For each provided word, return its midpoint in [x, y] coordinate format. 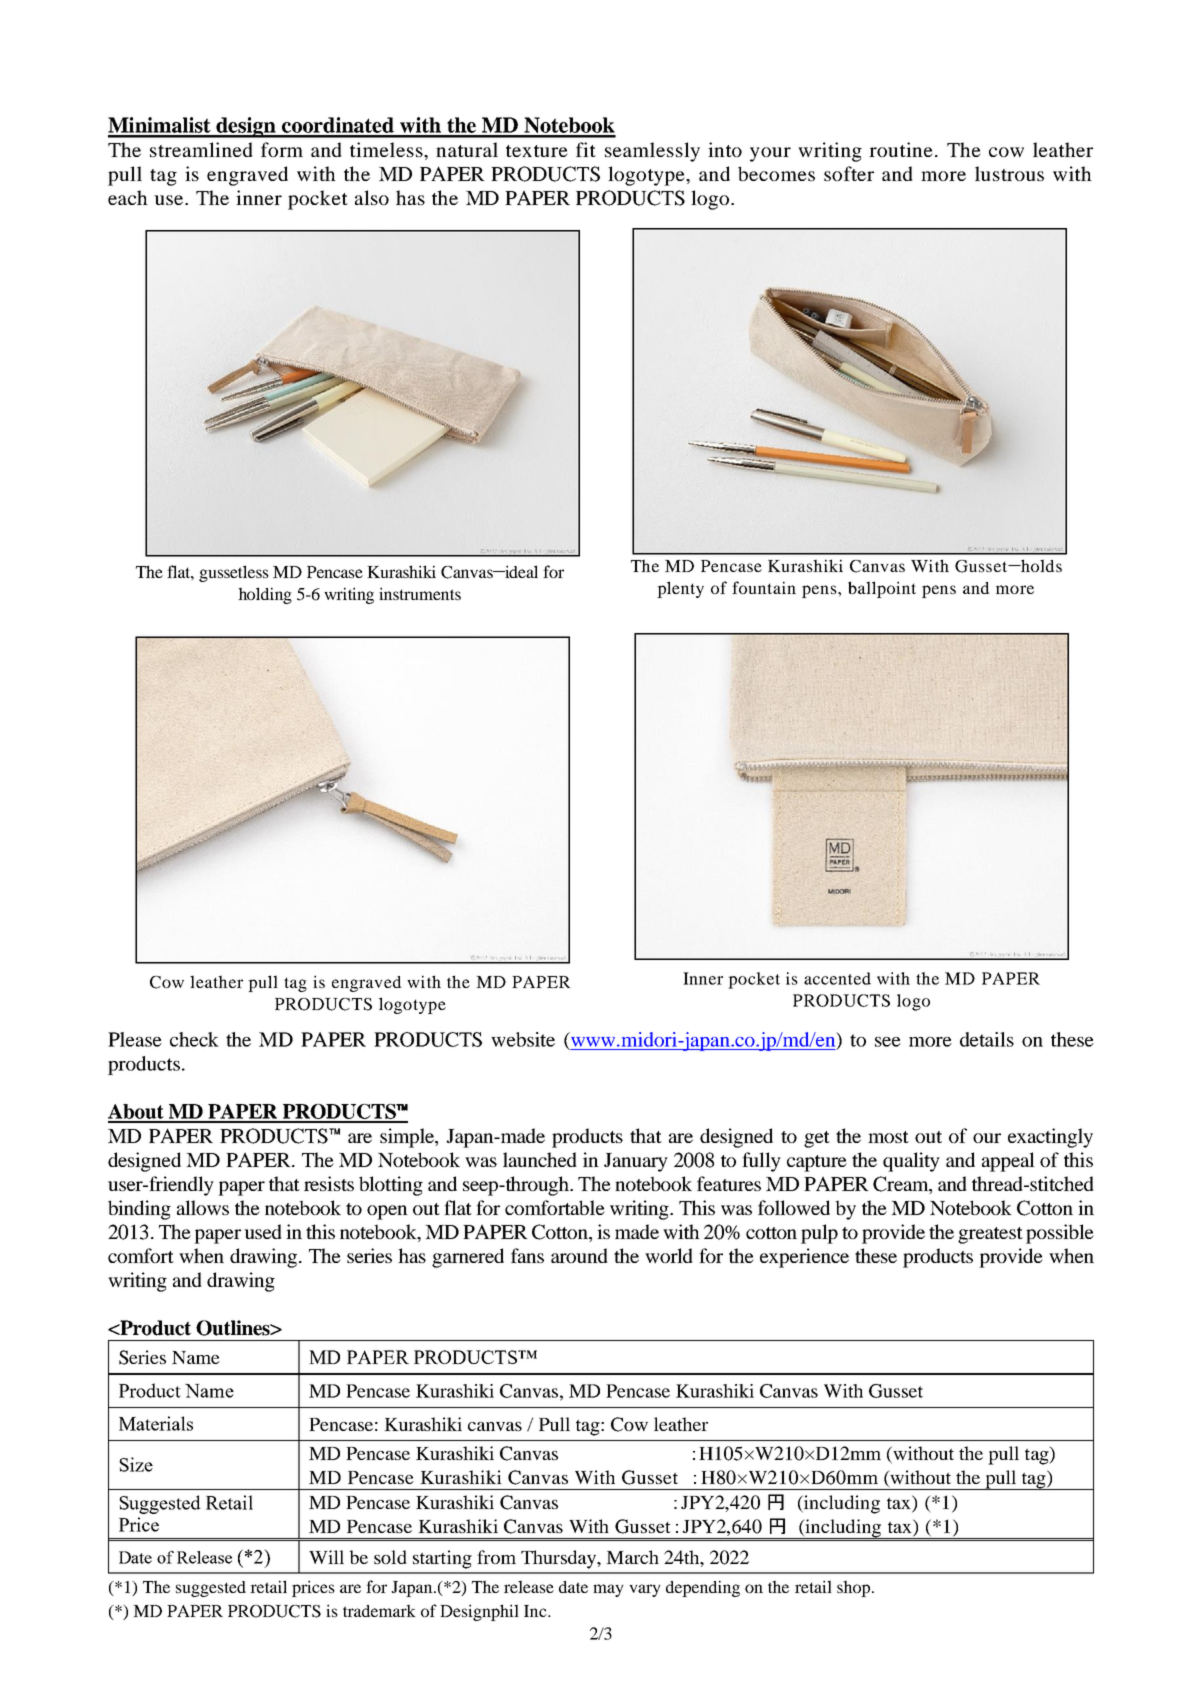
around [579, 1255]
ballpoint [882, 589]
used [263, 1231]
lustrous [1009, 173]
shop [853, 1588]
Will [326, 1557]
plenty [680, 589]
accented [837, 978]
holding [265, 595]
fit [586, 149]
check [194, 1039]
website [523, 1039]
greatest [990, 1235]
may [608, 1590]
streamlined [201, 149]
